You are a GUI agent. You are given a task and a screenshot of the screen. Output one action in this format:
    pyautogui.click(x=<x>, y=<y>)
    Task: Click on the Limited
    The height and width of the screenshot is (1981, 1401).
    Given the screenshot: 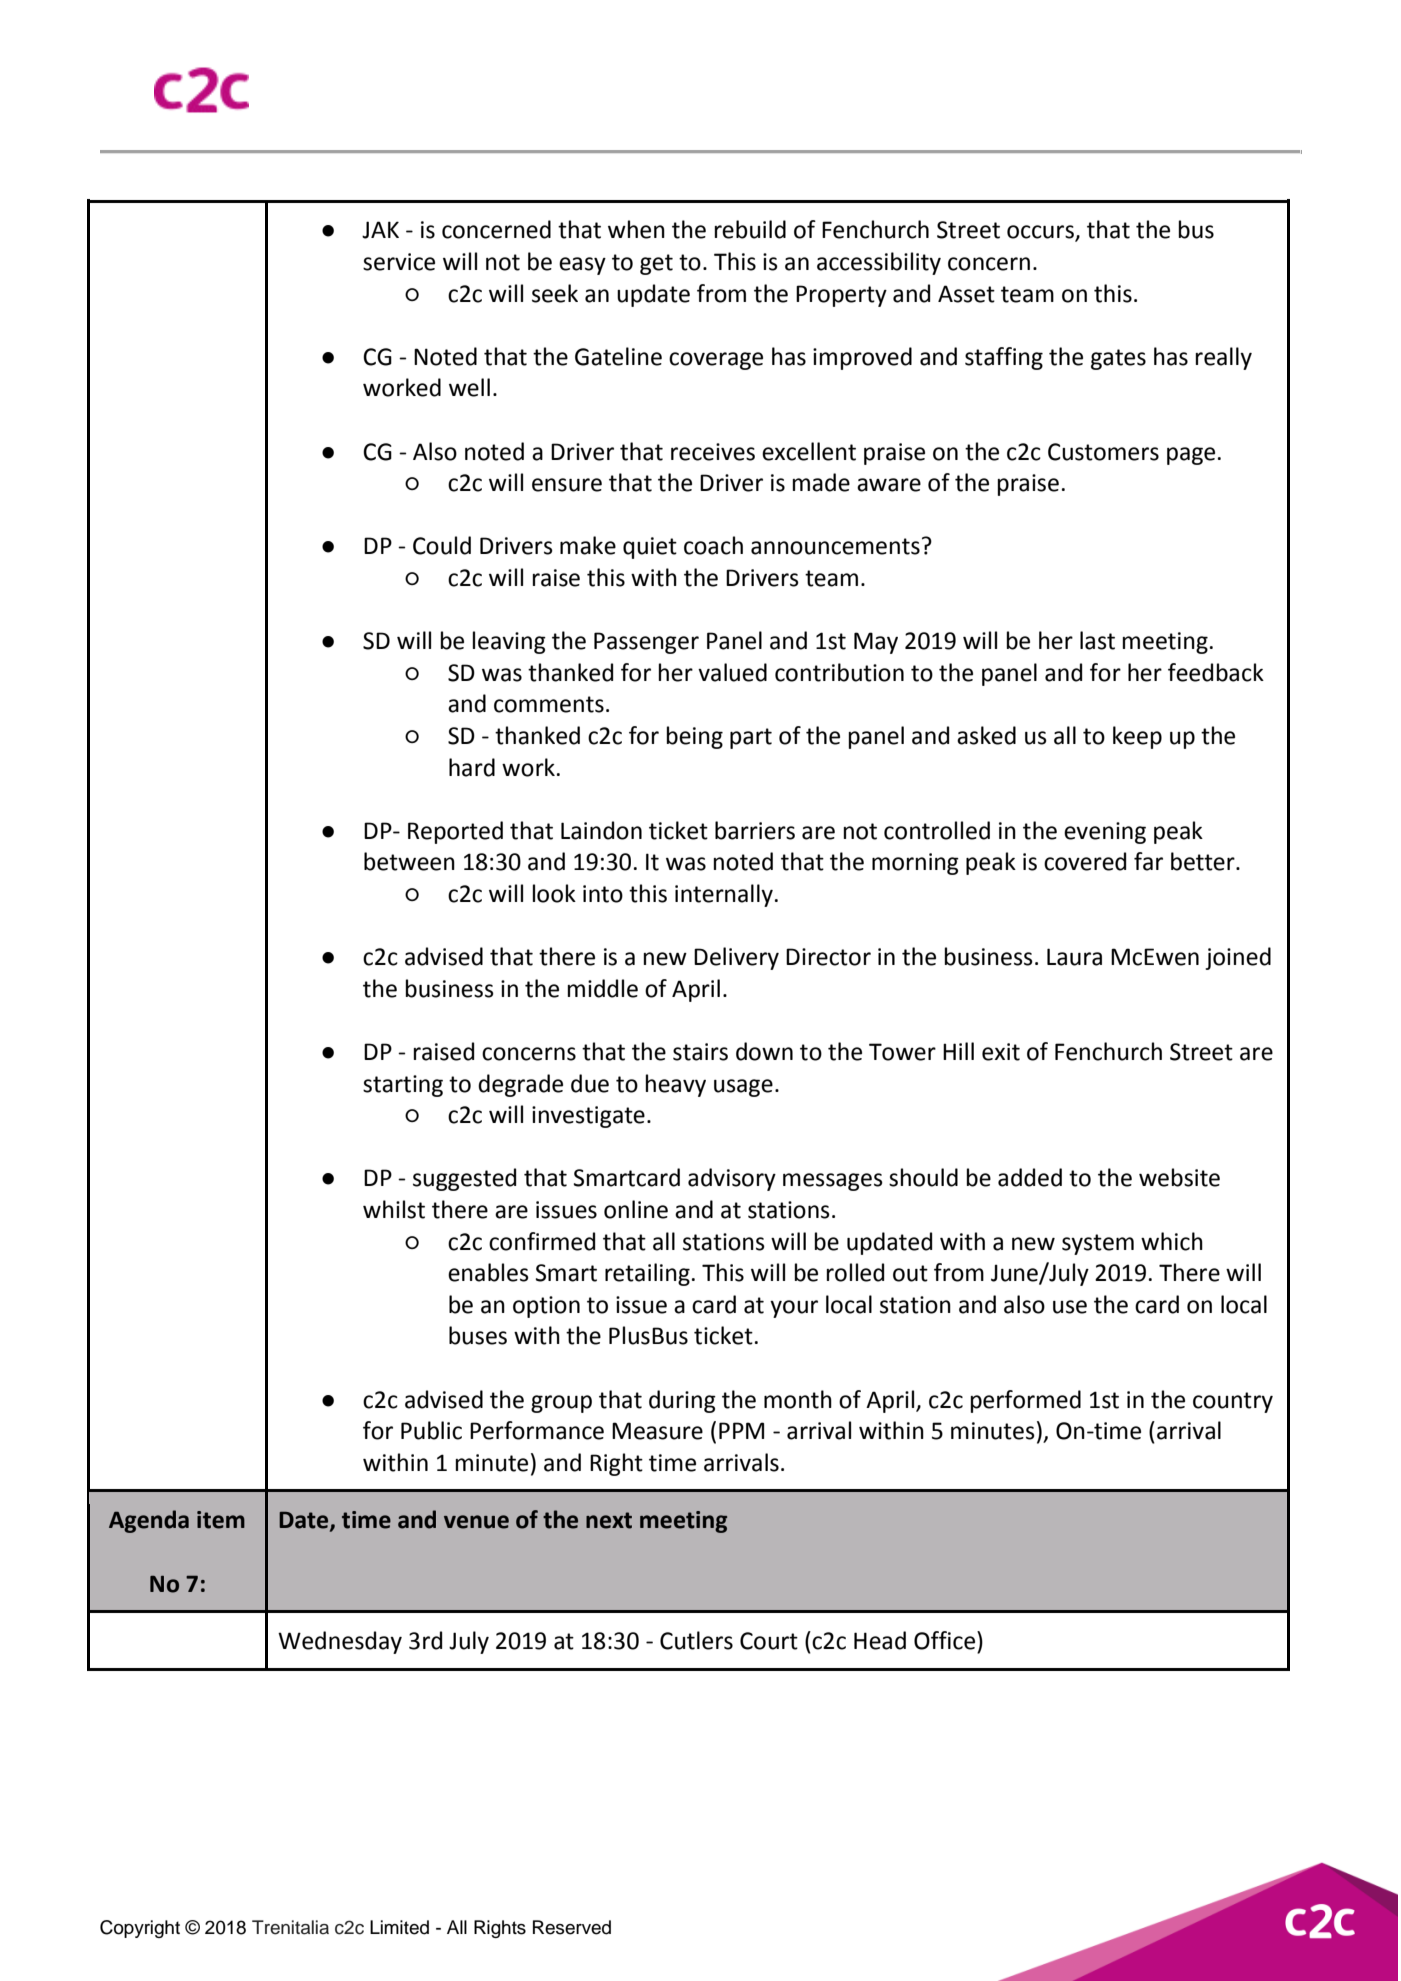 What is the action you would take?
    pyautogui.click(x=399, y=1927)
